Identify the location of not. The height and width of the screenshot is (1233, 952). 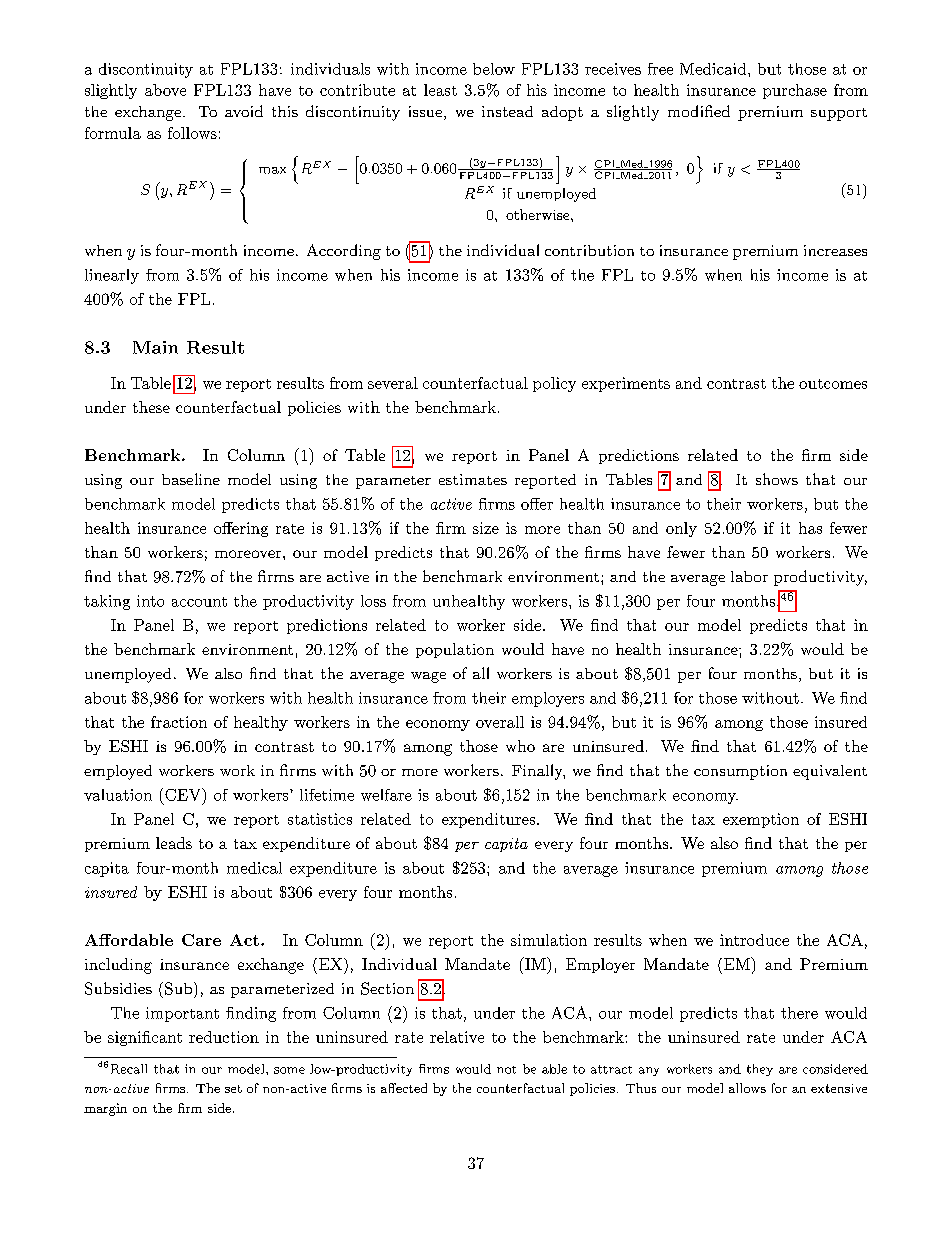
(506, 1070).
